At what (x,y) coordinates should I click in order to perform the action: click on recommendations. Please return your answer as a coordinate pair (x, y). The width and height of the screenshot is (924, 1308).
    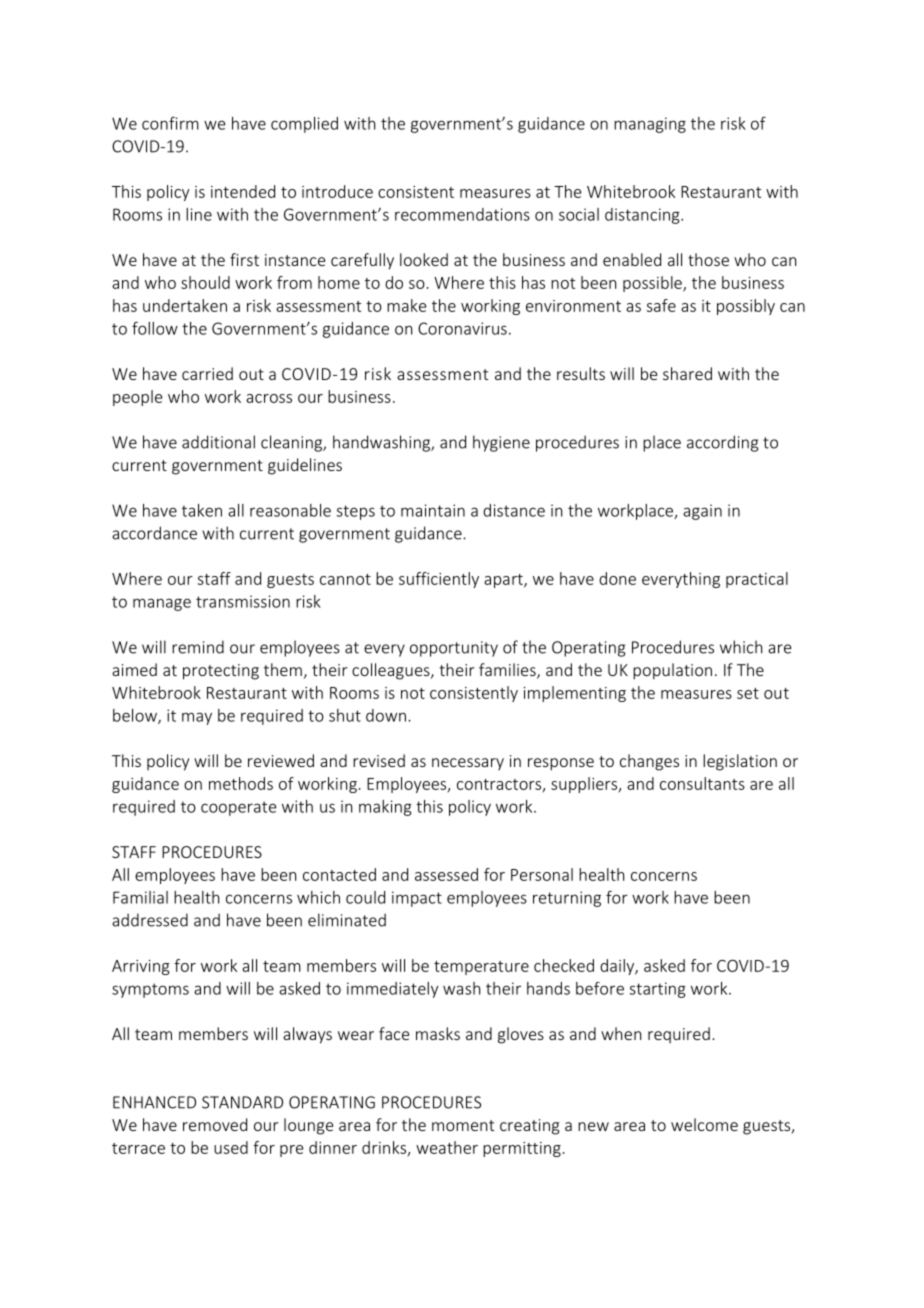
    Looking at the image, I should click on (462, 214).
